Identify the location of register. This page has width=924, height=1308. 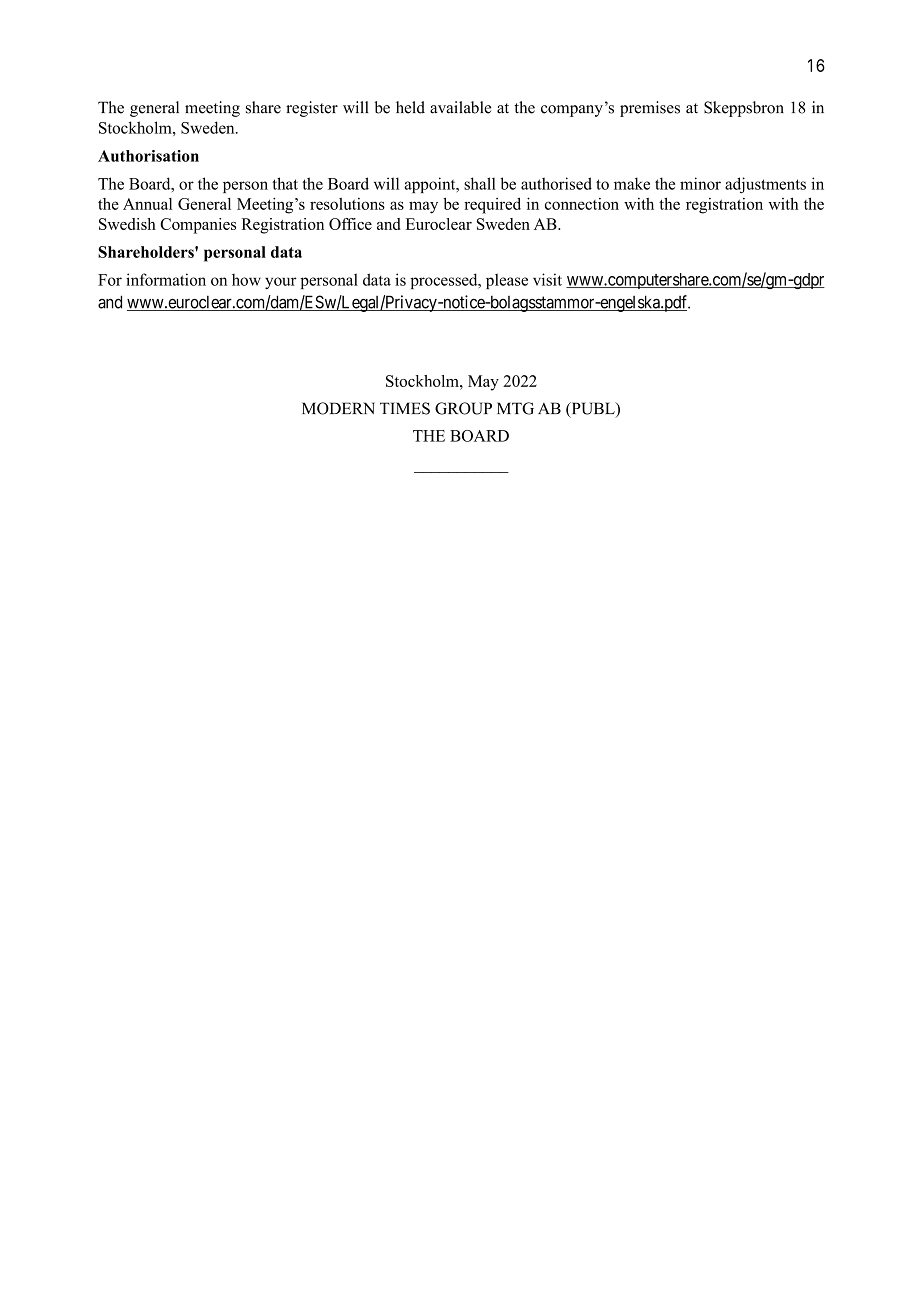
(312, 109).
